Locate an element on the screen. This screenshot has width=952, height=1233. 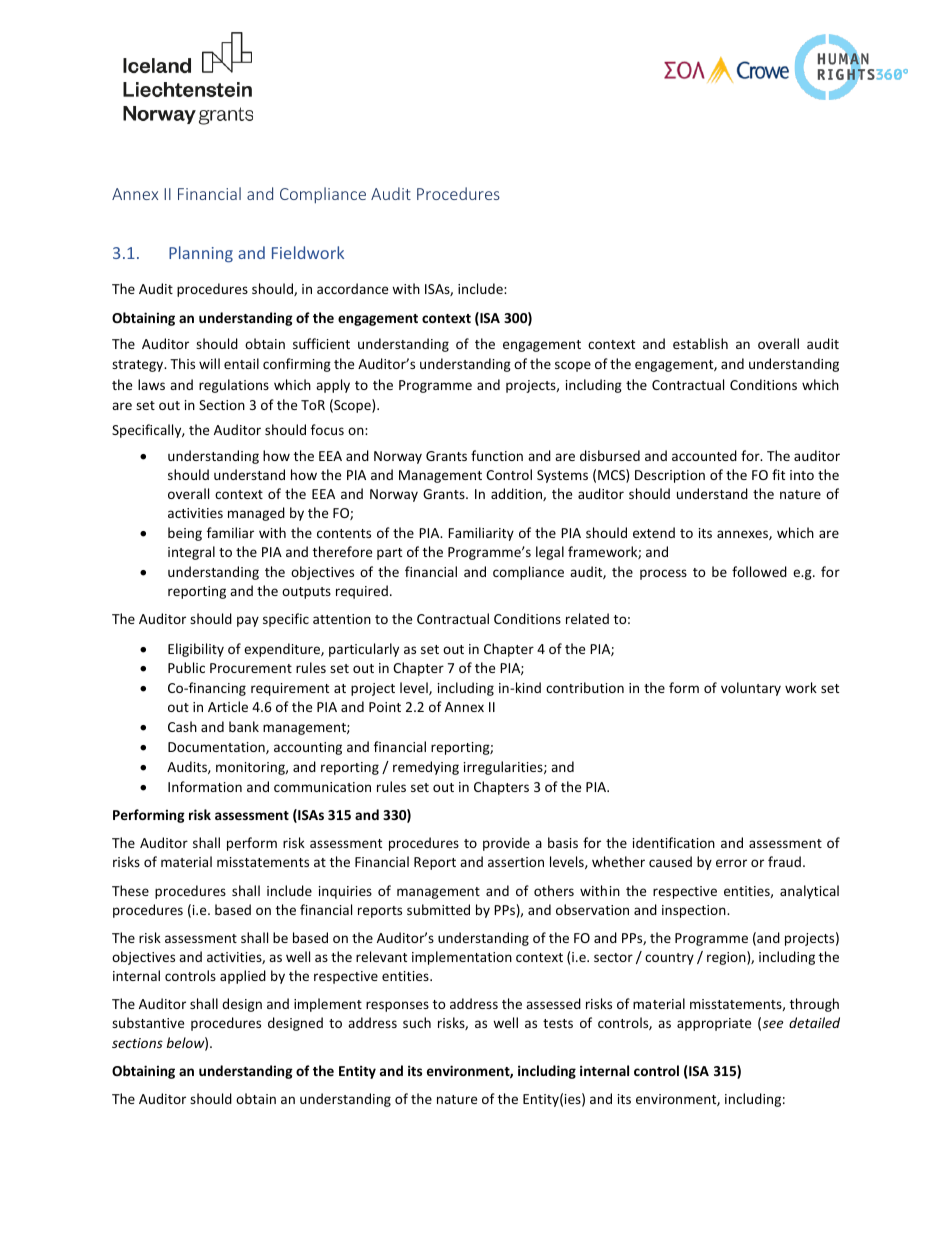
accordance is located at coordinates (352, 288).
